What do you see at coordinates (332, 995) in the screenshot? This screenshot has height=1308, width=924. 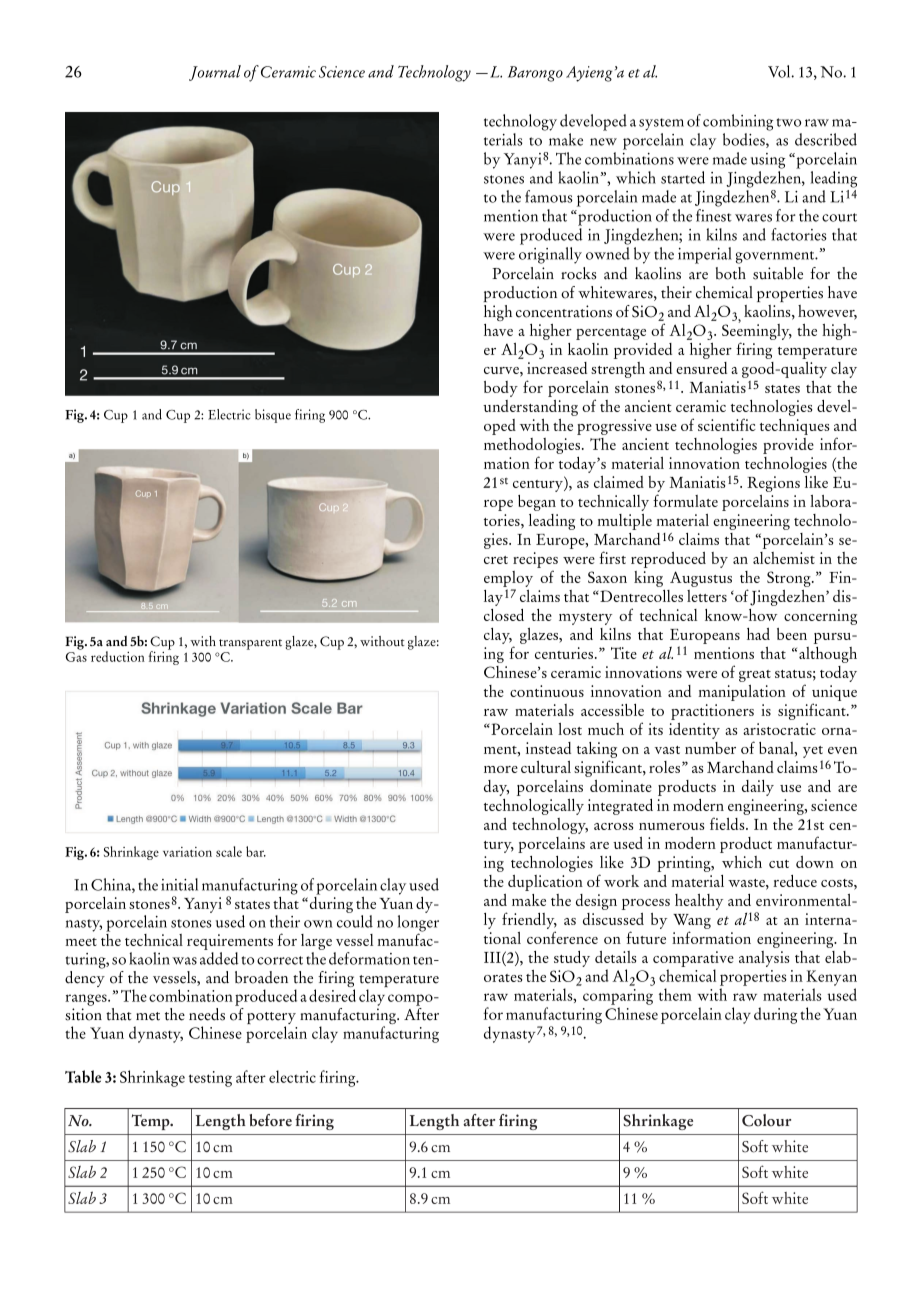 I see `desired` at bounding box center [332, 995].
